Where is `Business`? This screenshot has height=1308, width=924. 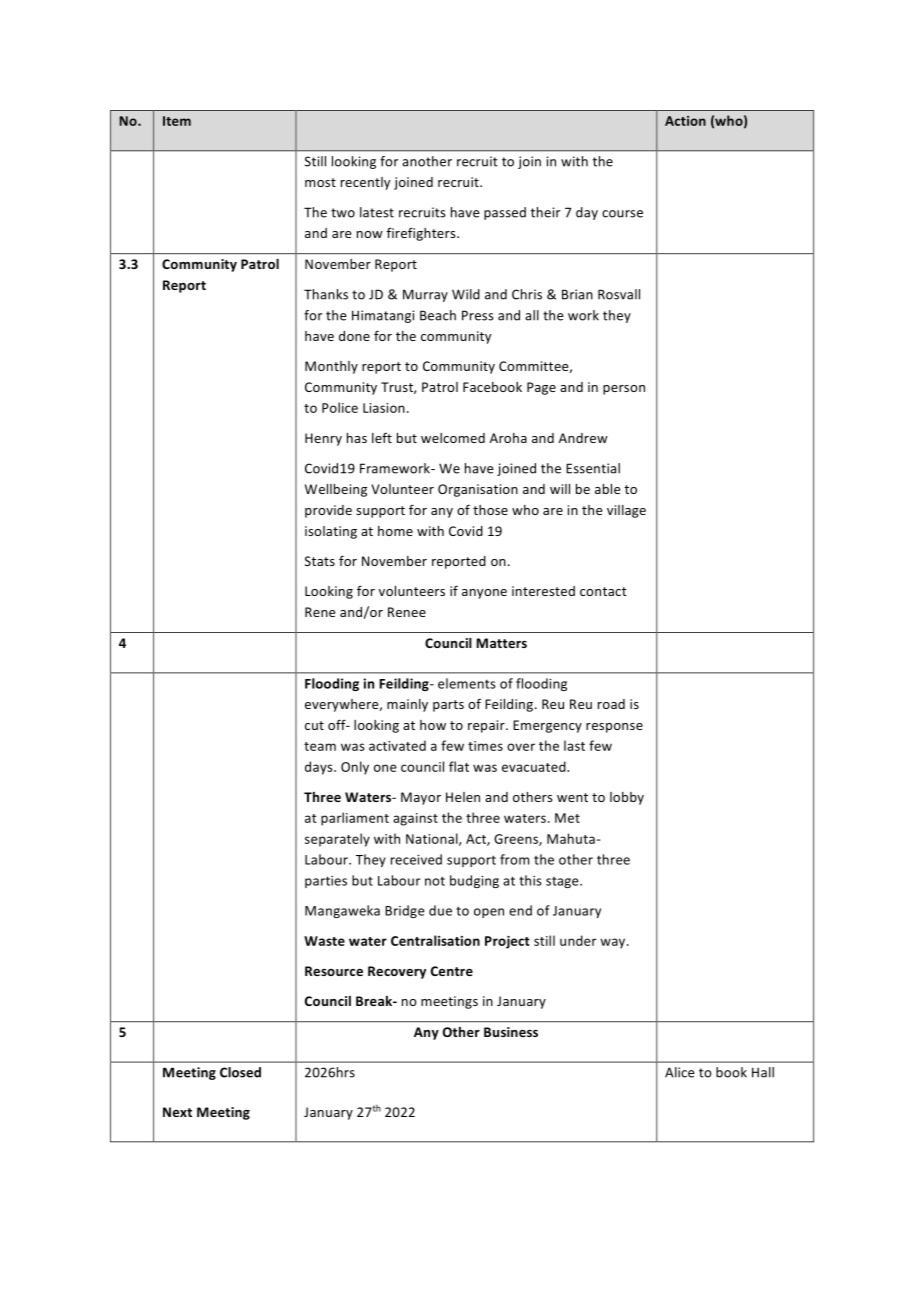 Business is located at coordinates (511, 1032).
